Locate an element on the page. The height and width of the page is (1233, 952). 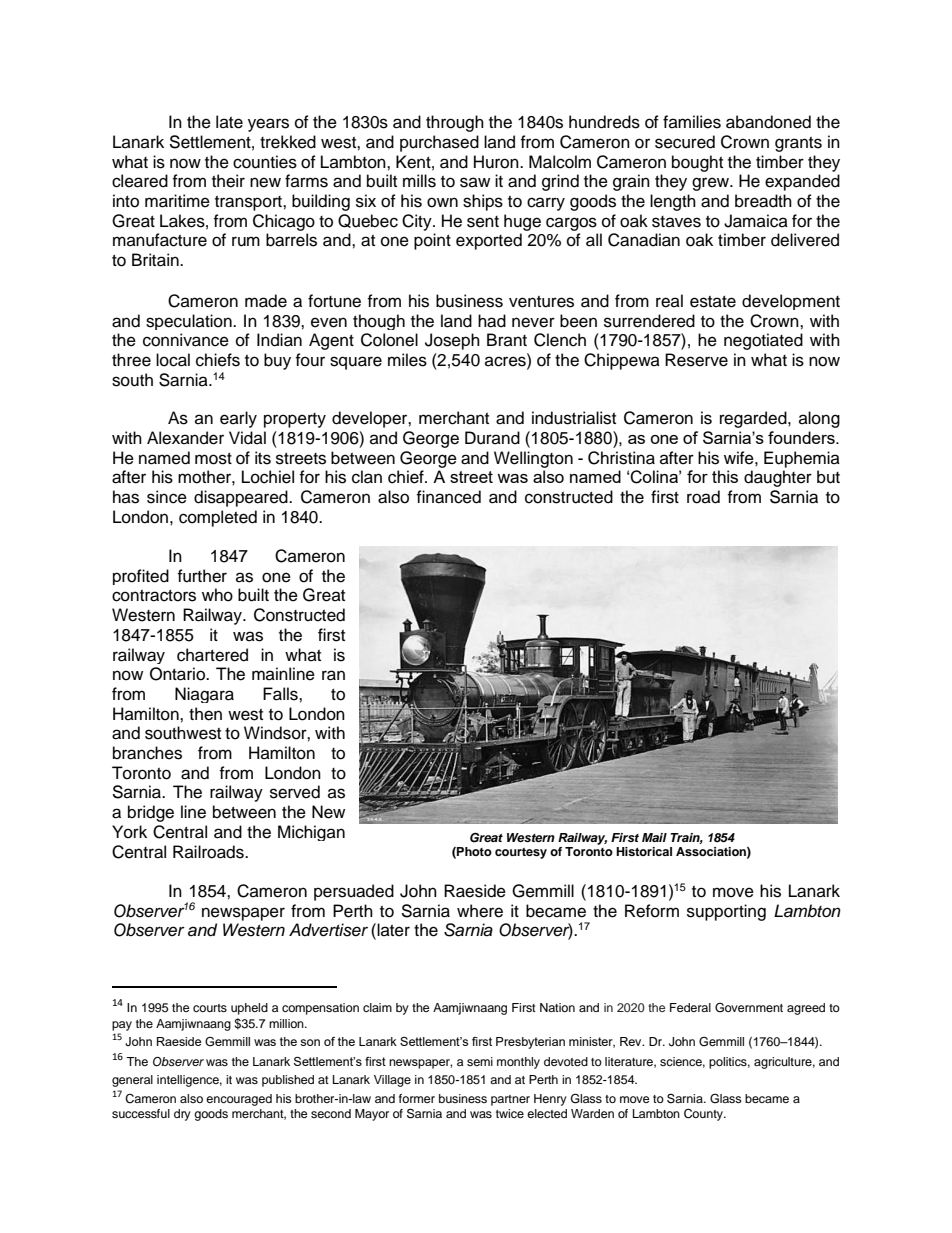
daughter is located at coordinates (778, 478).
